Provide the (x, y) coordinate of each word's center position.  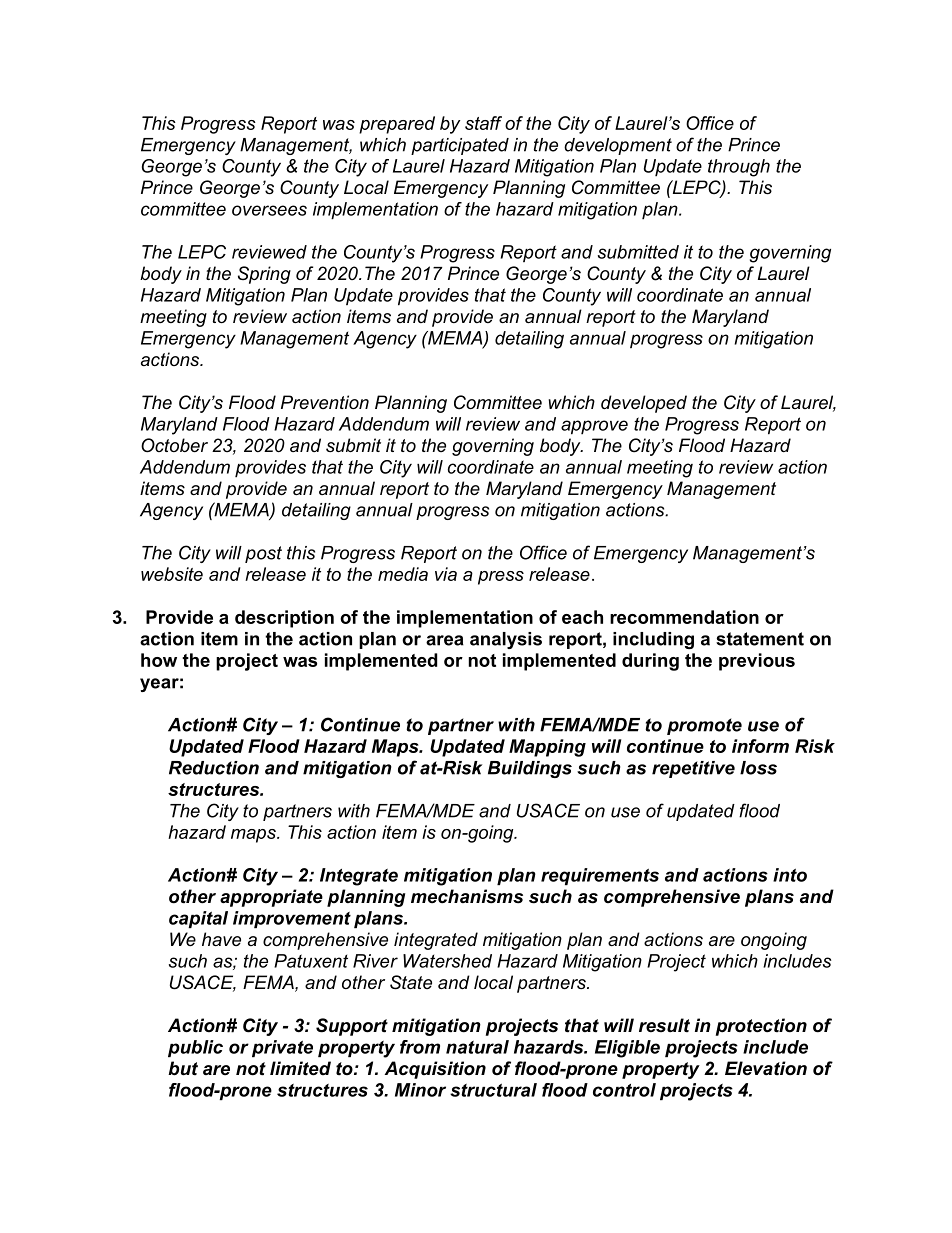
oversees (269, 210)
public (195, 1048)
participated (460, 146)
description (284, 619)
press (501, 578)
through (739, 168)
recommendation (684, 617)
